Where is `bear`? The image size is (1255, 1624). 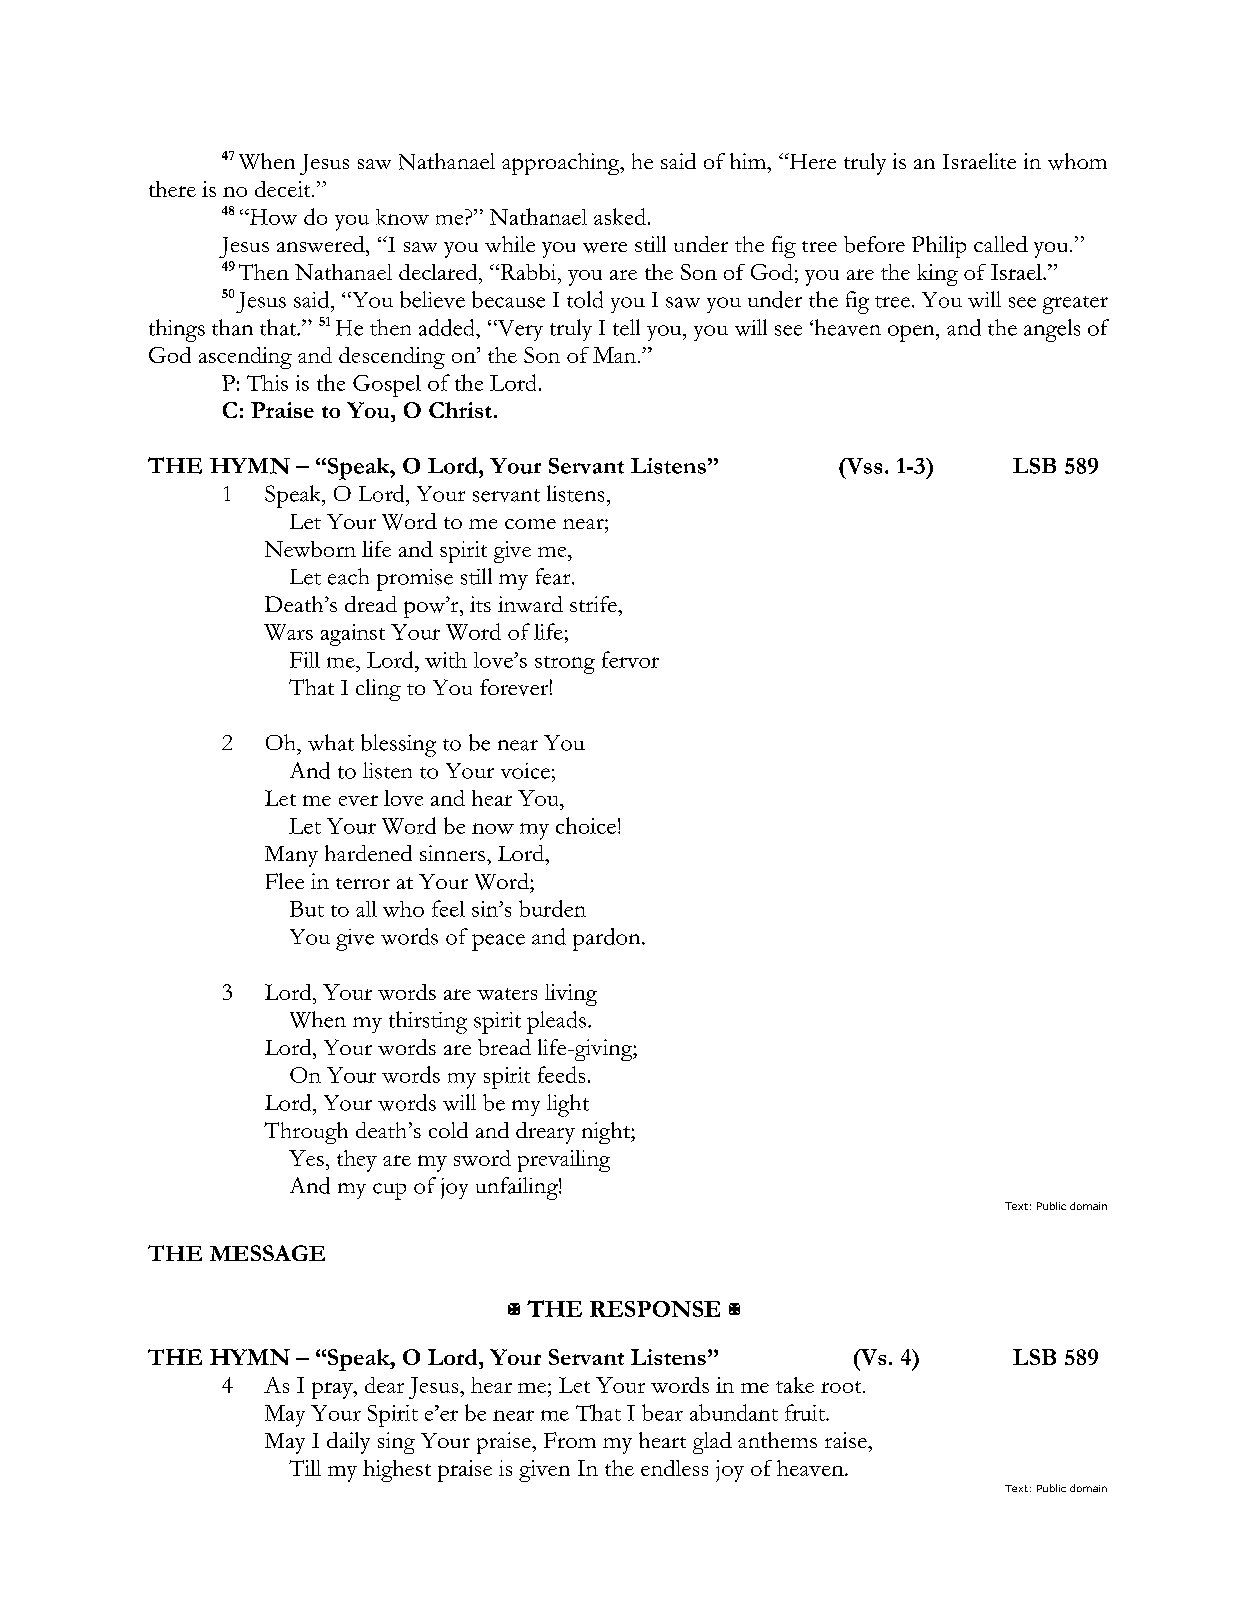 bear is located at coordinates (662, 1412).
